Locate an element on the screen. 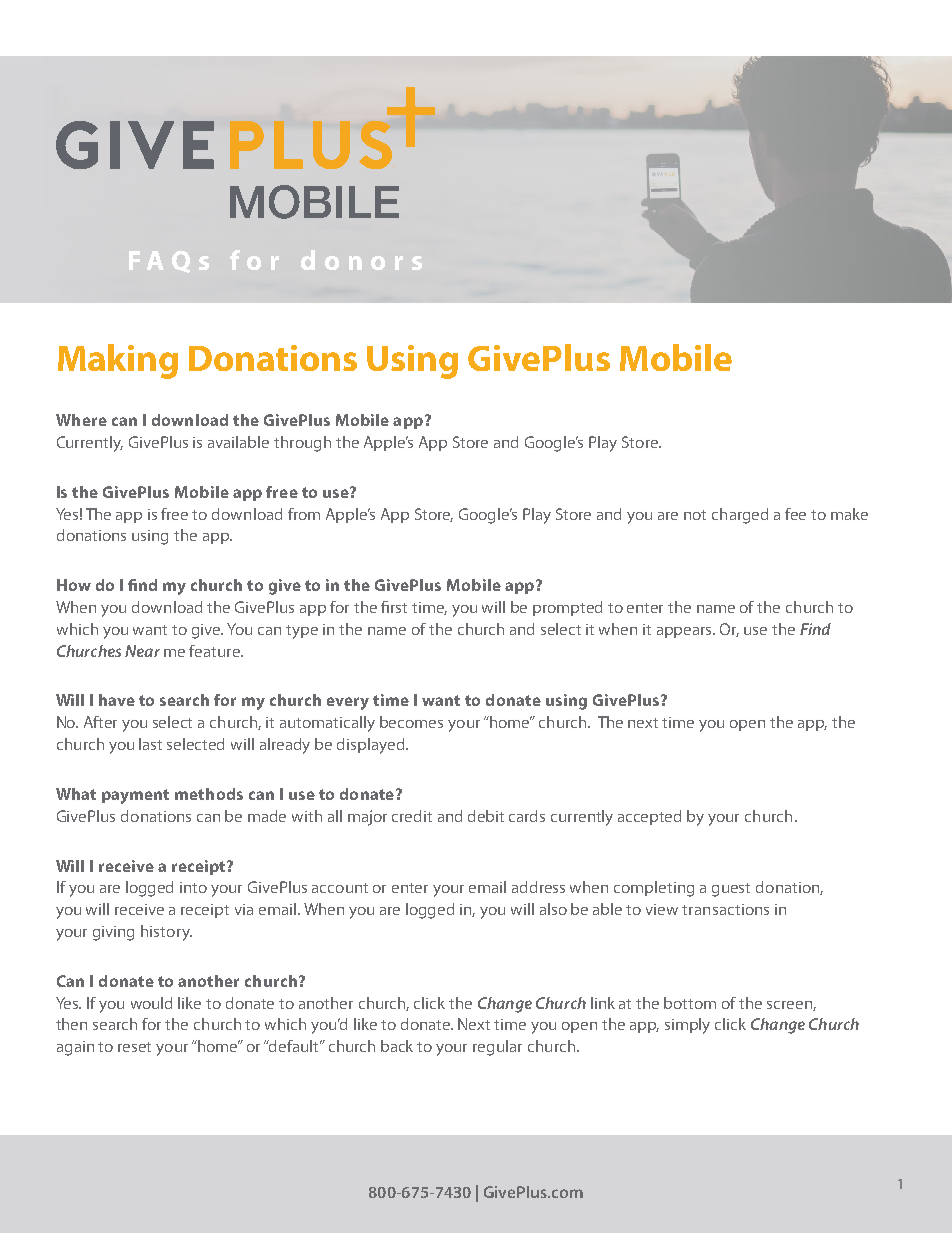  becomes is located at coordinates (411, 722).
